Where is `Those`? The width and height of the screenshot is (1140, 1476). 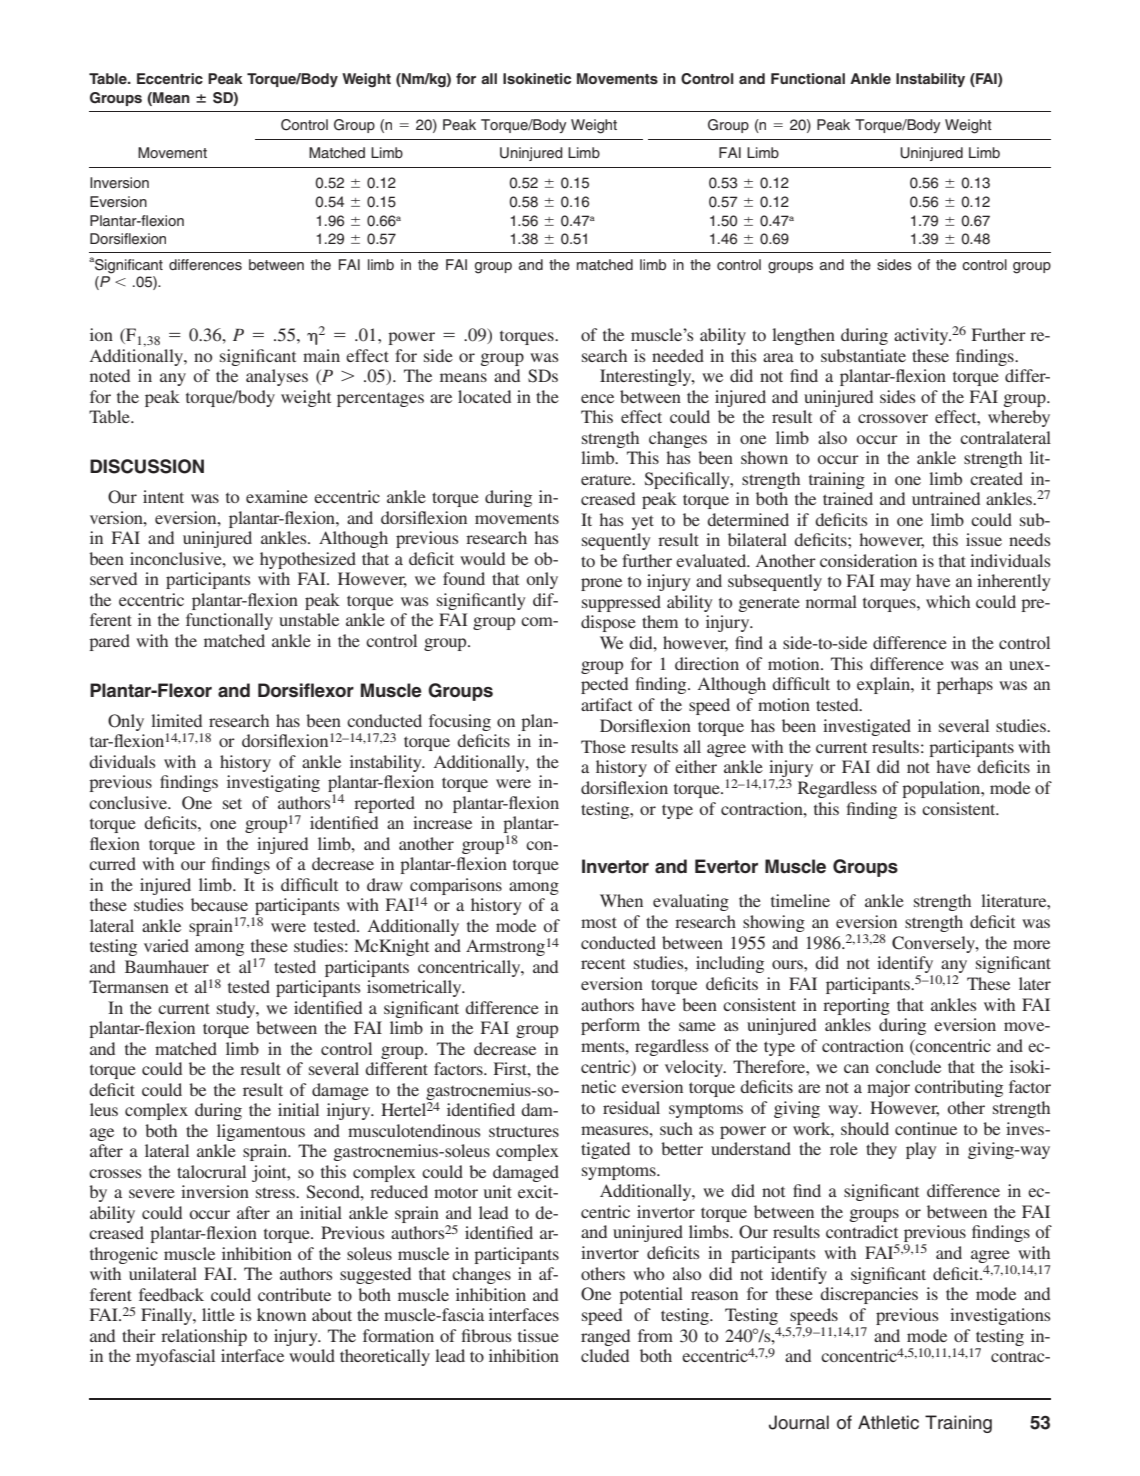 Those is located at coordinates (603, 746).
